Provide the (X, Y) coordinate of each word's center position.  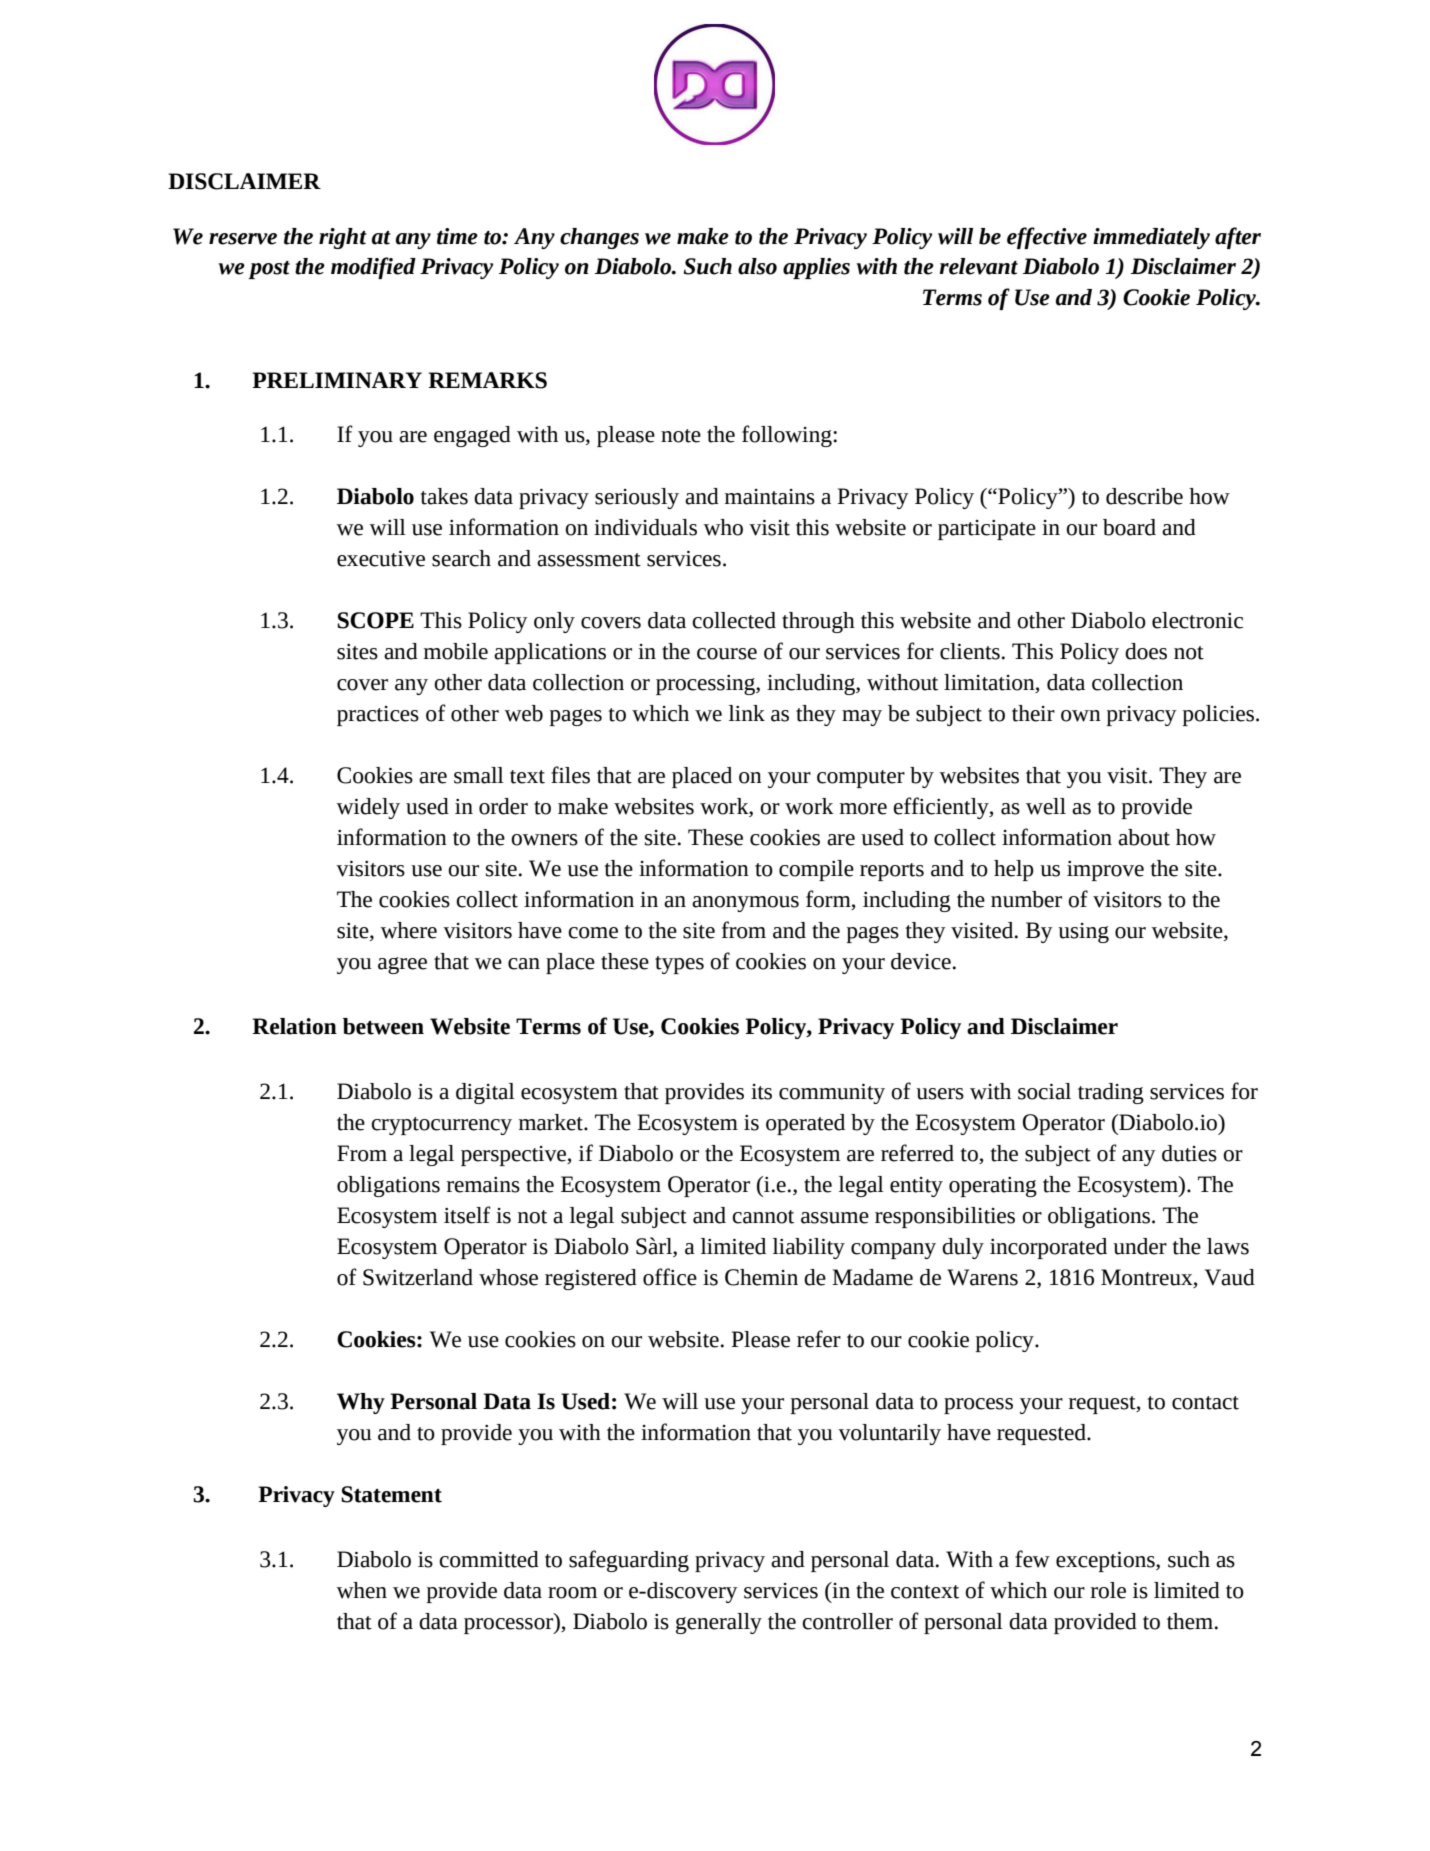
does (1146, 651)
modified (373, 268)
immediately (1151, 238)
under (1140, 1246)
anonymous (745, 904)
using (1083, 933)
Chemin (761, 1277)
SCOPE (375, 620)
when (361, 1590)
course (727, 654)
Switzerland (418, 1277)
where (408, 930)
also (757, 266)
